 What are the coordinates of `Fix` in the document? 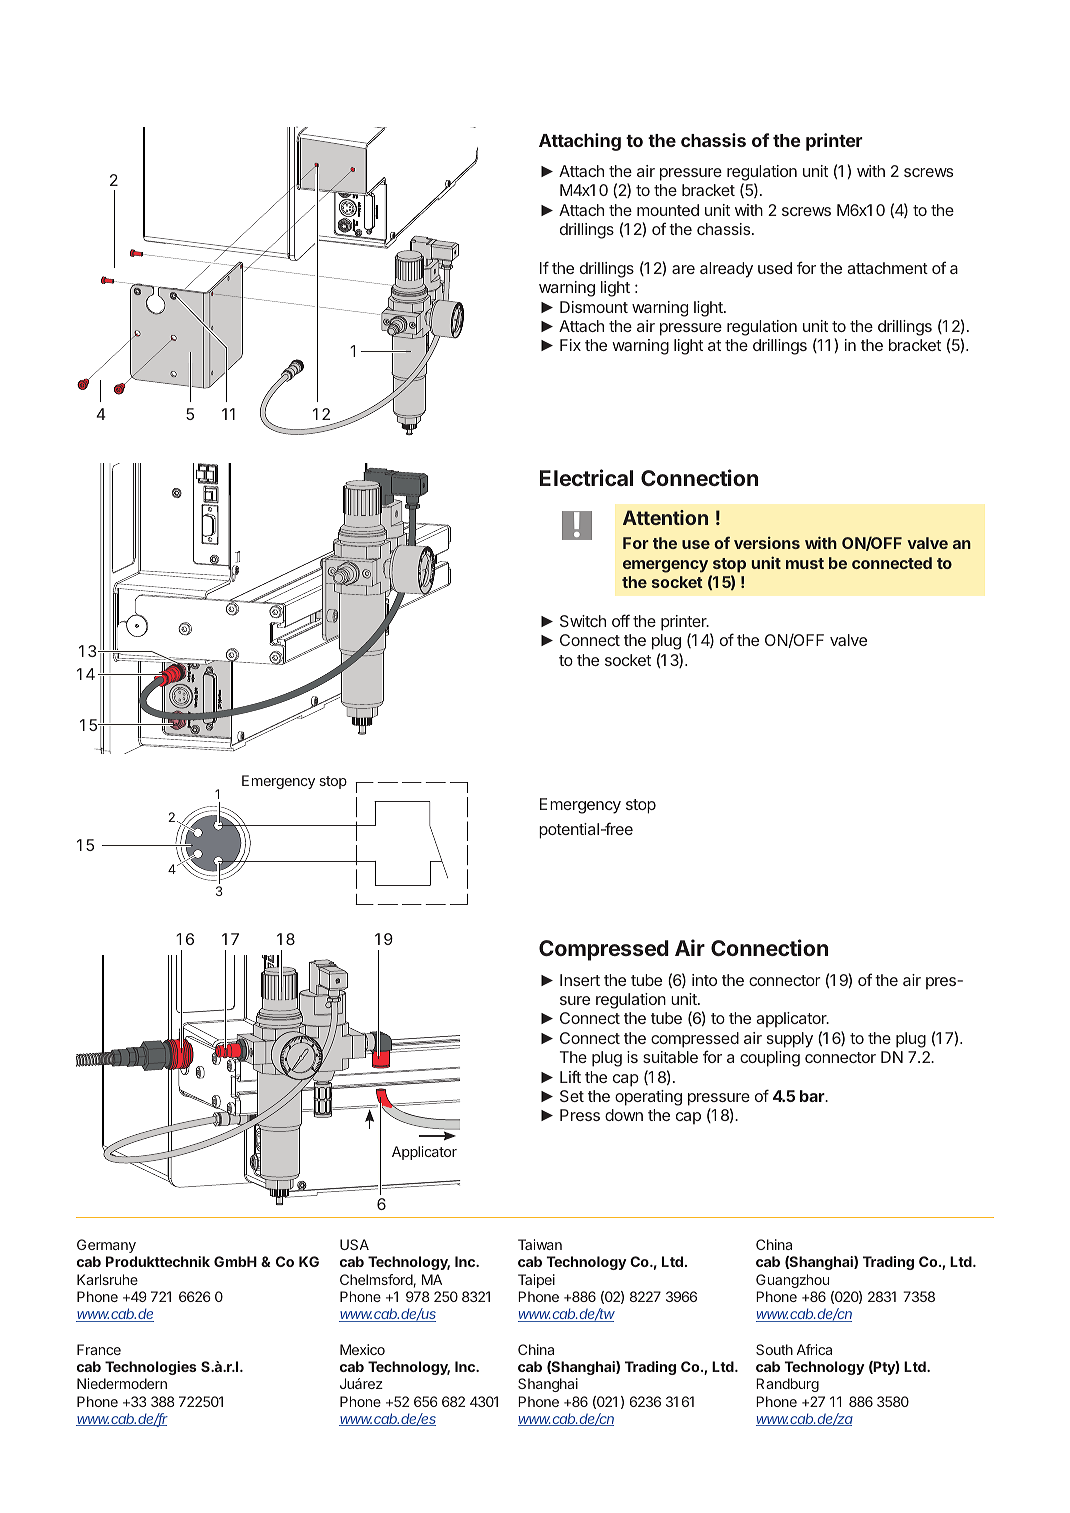 It's located at (570, 345).
